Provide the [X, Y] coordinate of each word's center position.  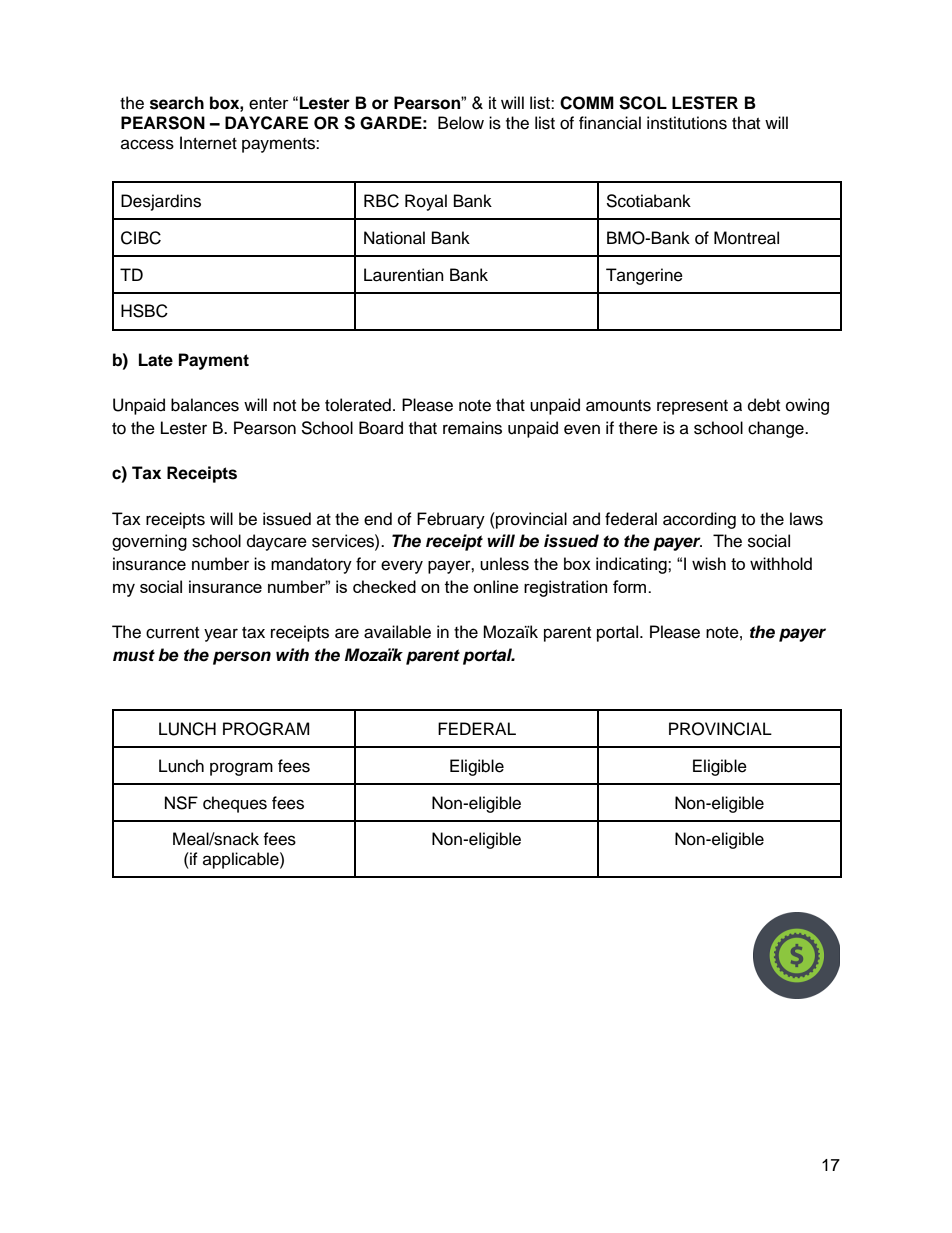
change [777, 429]
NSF [181, 803]
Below [461, 123]
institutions [687, 123]
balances [205, 405]
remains [472, 428]
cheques [235, 804]
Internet [208, 143]
